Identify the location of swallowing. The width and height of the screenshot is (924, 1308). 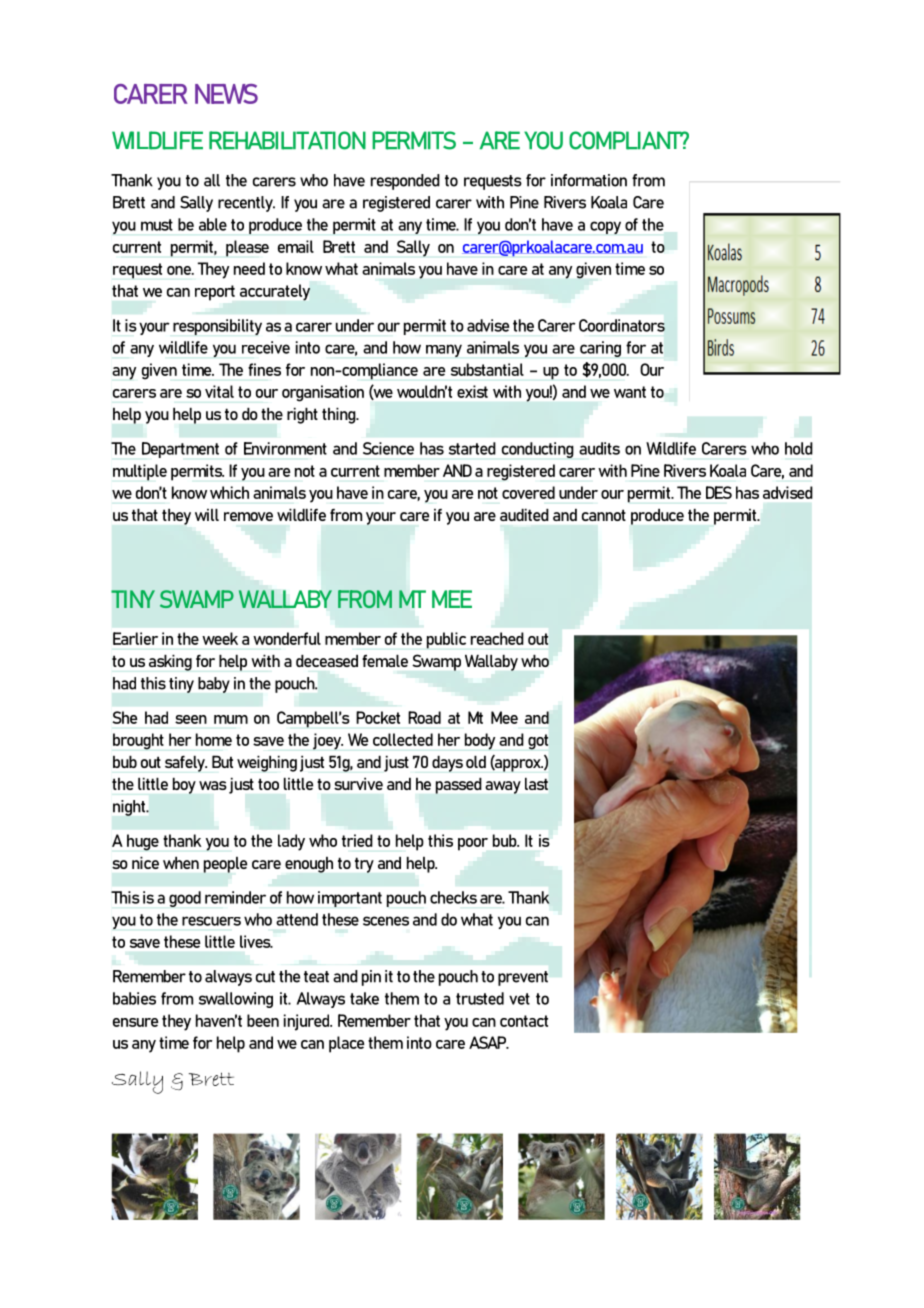
(236, 1000).
